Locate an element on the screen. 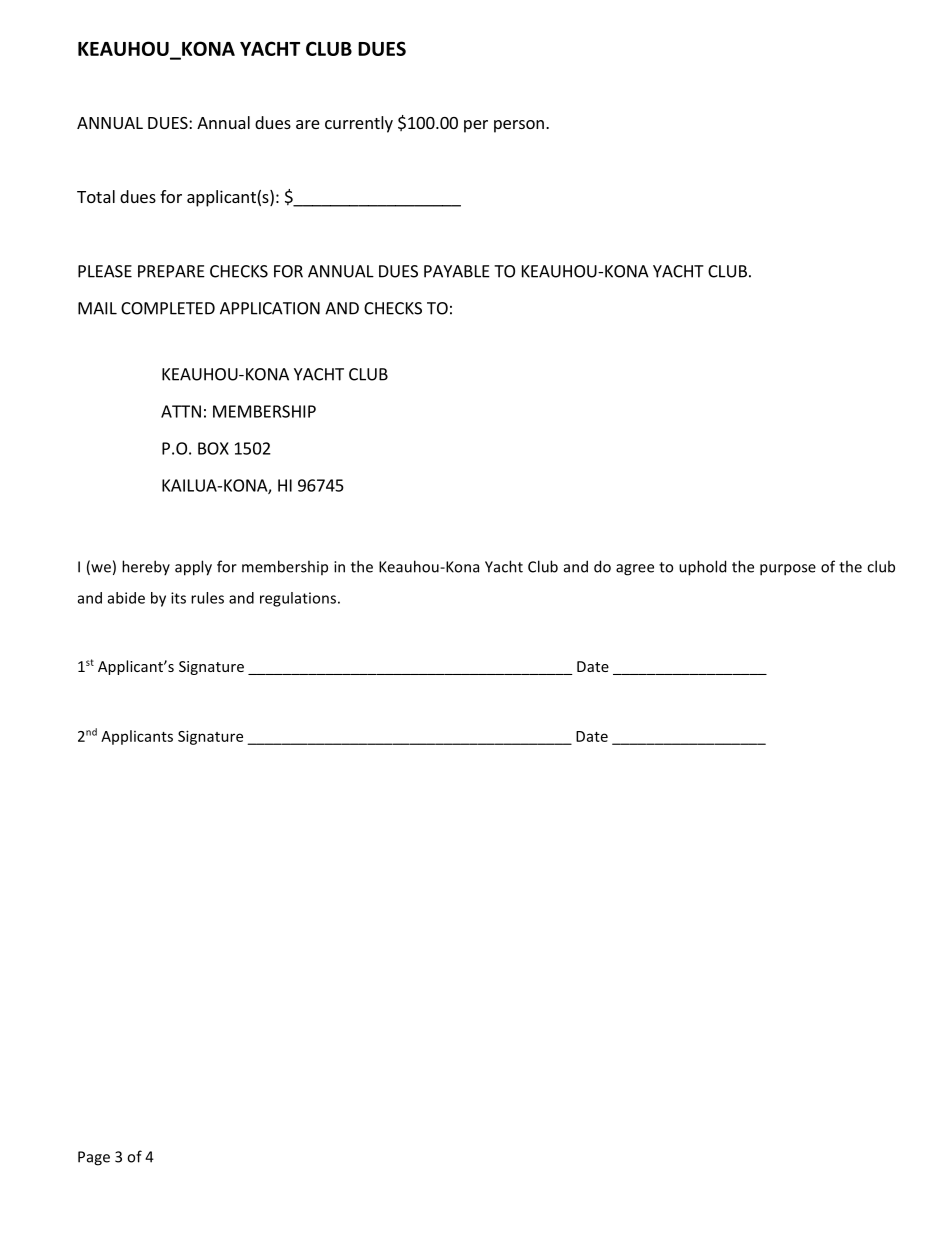 The image size is (952, 1233). uphold is located at coordinates (702, 568).
